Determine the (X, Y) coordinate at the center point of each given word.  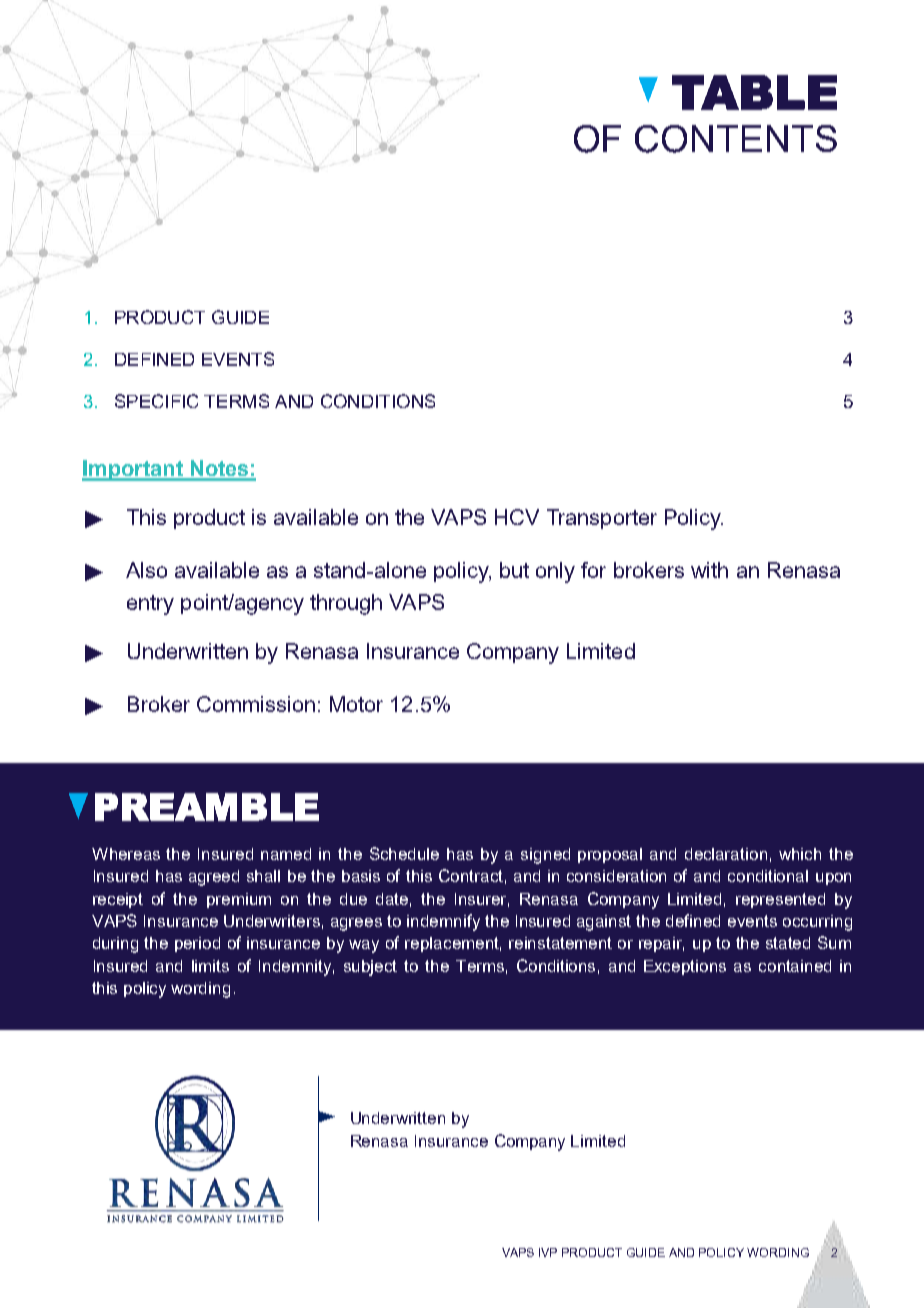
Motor (356, 704)
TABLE (754, 92)
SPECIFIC (156, 401)
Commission (256, 704)
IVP (548, 1252)
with (709, 570)
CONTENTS (736, 139)
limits (210, 966)
